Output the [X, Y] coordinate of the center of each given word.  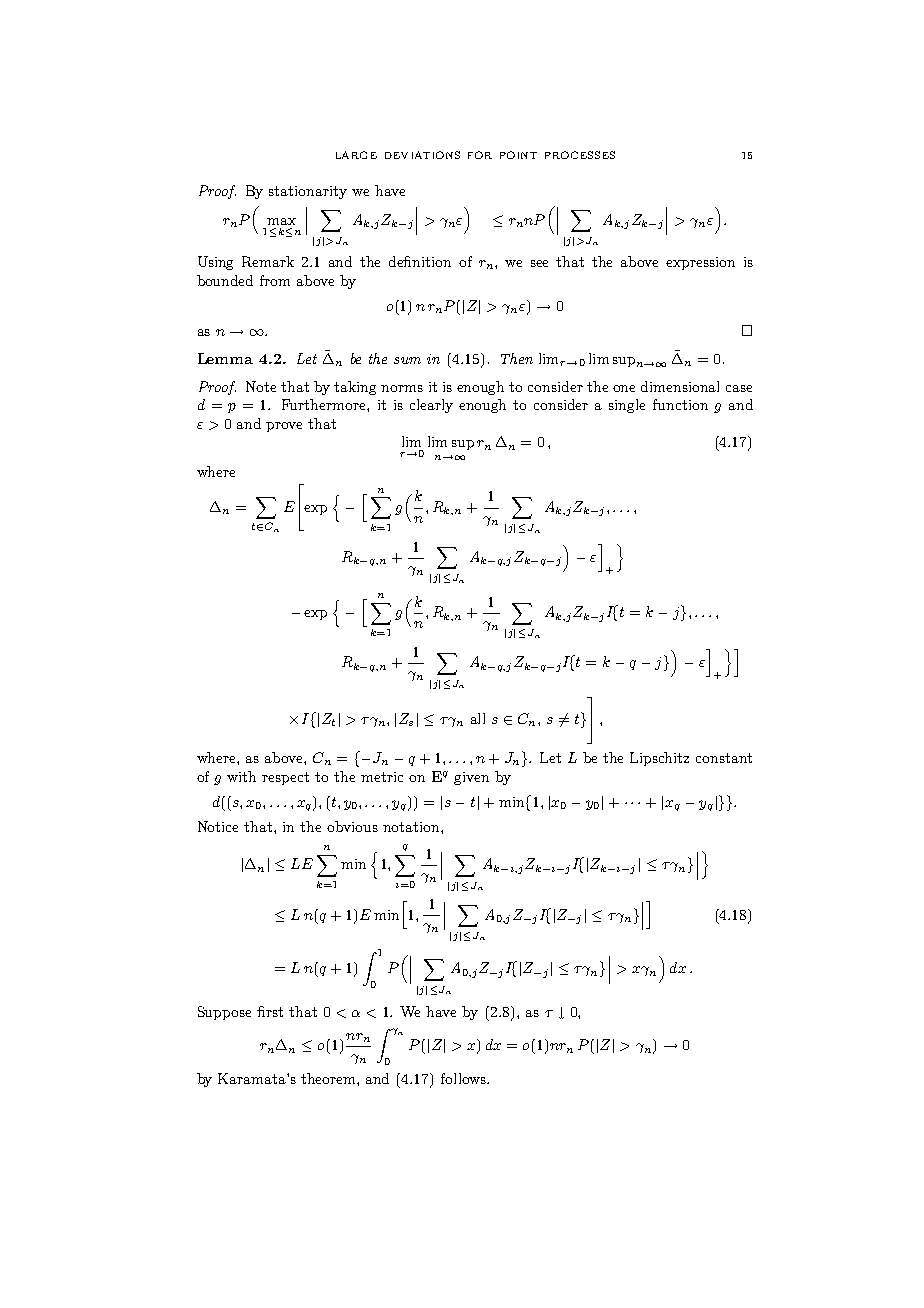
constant [724, 758]
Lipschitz [659, 759]
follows [464, 1078]
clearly [431, 406]
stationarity [308, 192]
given [471, 778]
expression [700, 263]
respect [285, 778]
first [270, 1011]
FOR [480, 155]
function [680, 404]
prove [284, 427]
